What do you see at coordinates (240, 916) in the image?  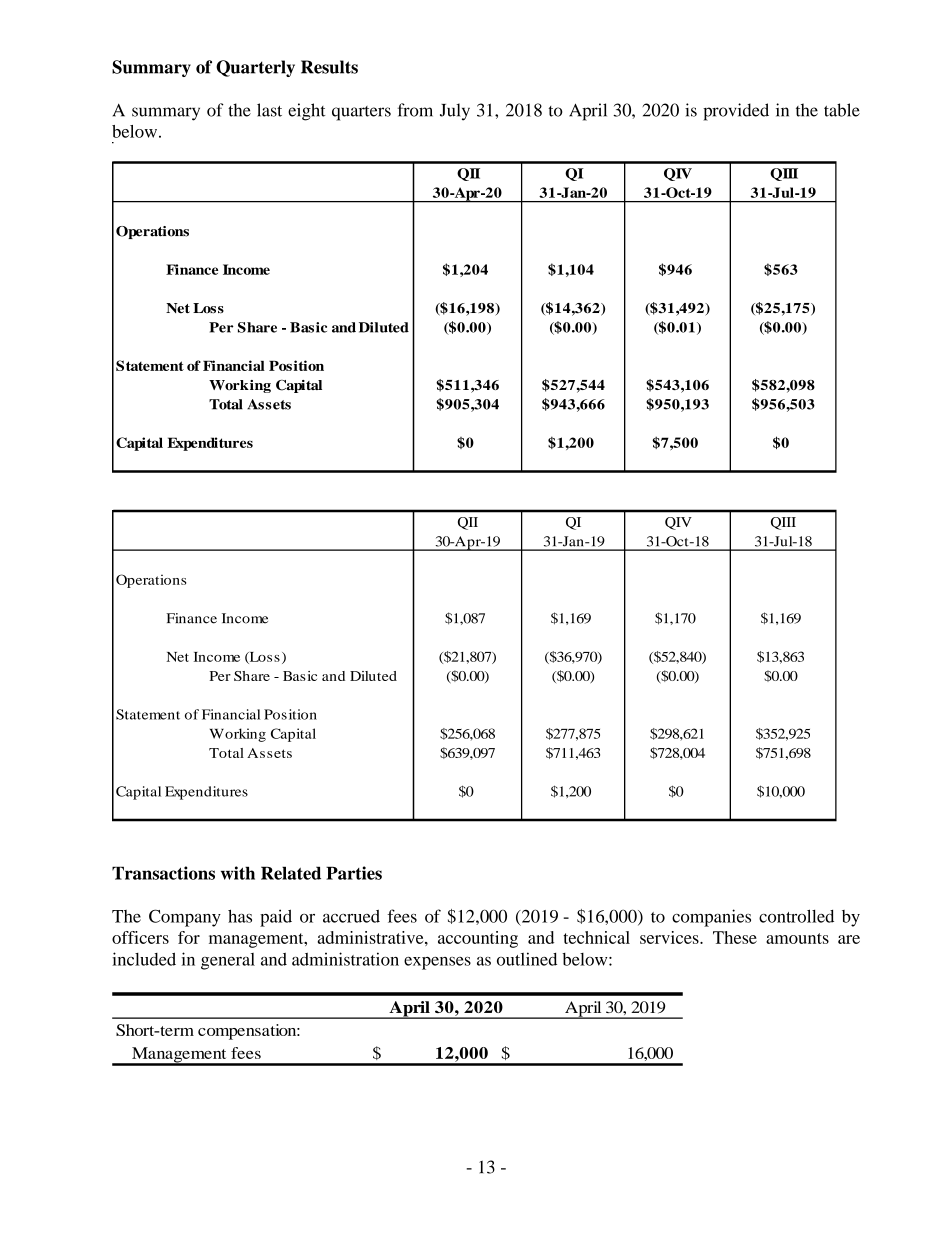 I see `has` at bounding box center [240, 916].
